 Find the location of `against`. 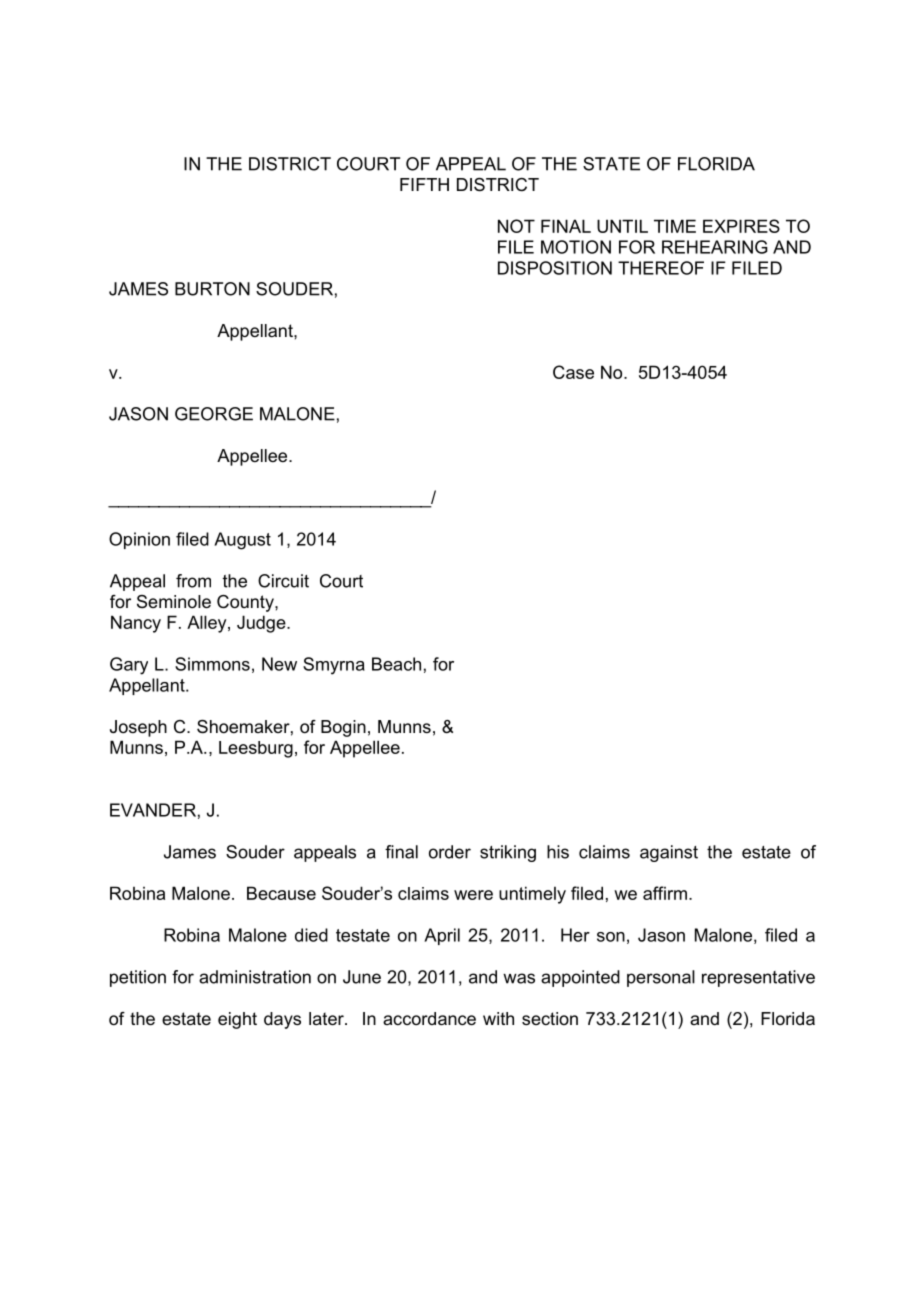

against is located at coordinates (669, 853).
